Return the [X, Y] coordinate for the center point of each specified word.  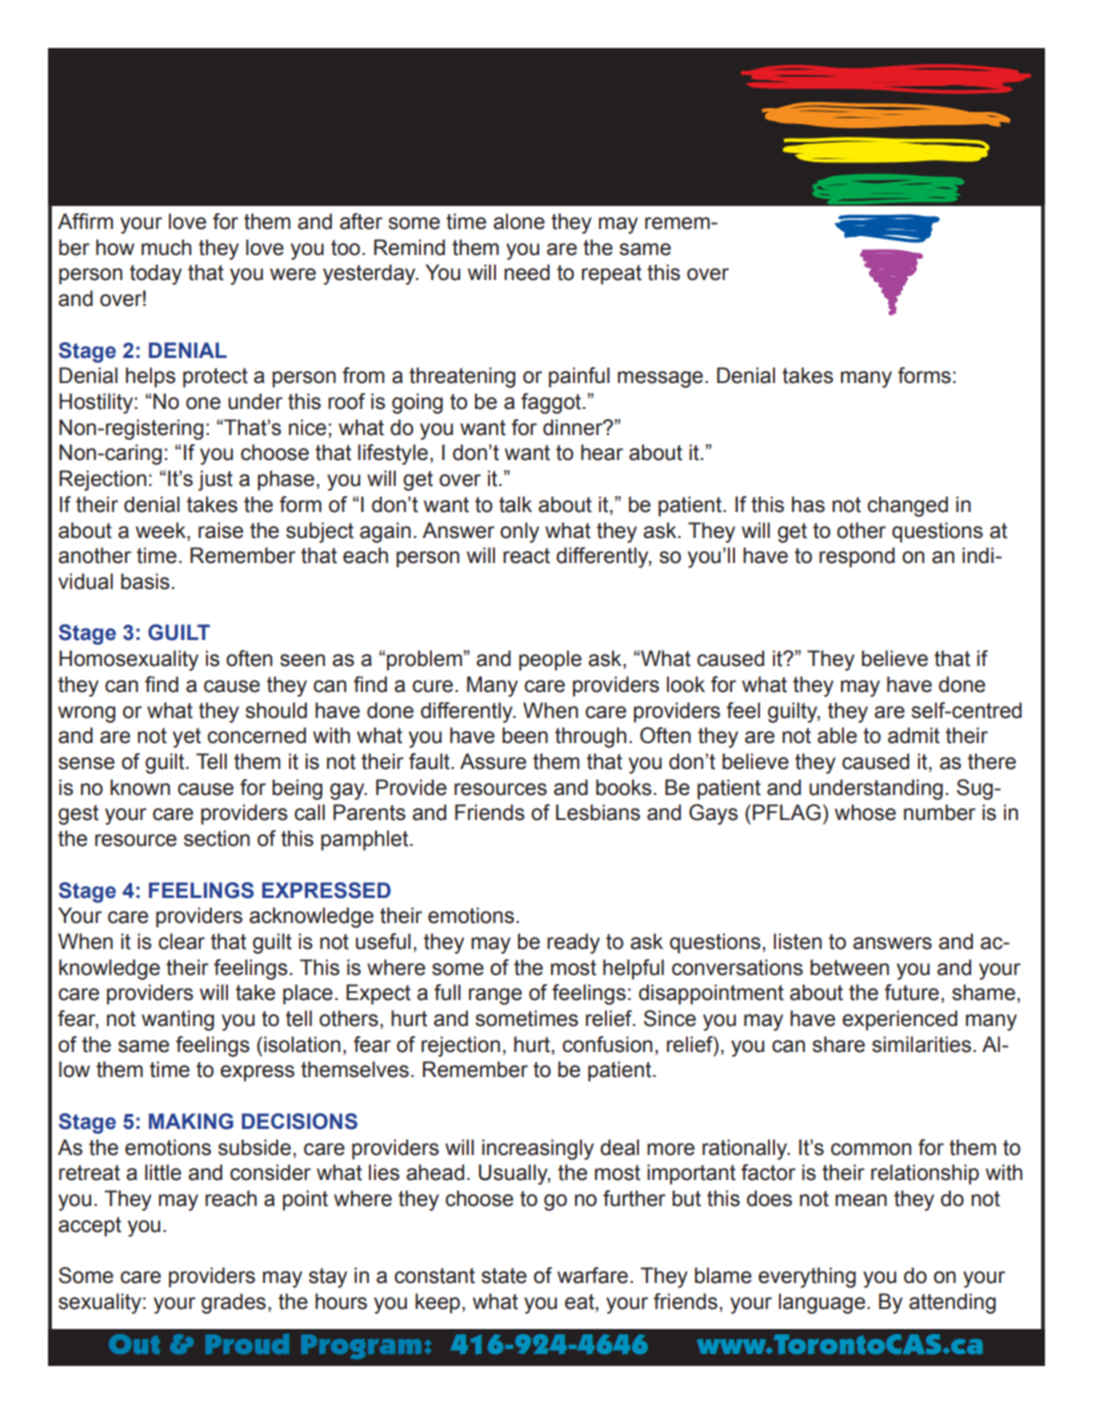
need [527, 272]
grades [233, 1303]
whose [865, 812]
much [166, 247]
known [140, 787]
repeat [612, 275]
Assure [493, 761]
